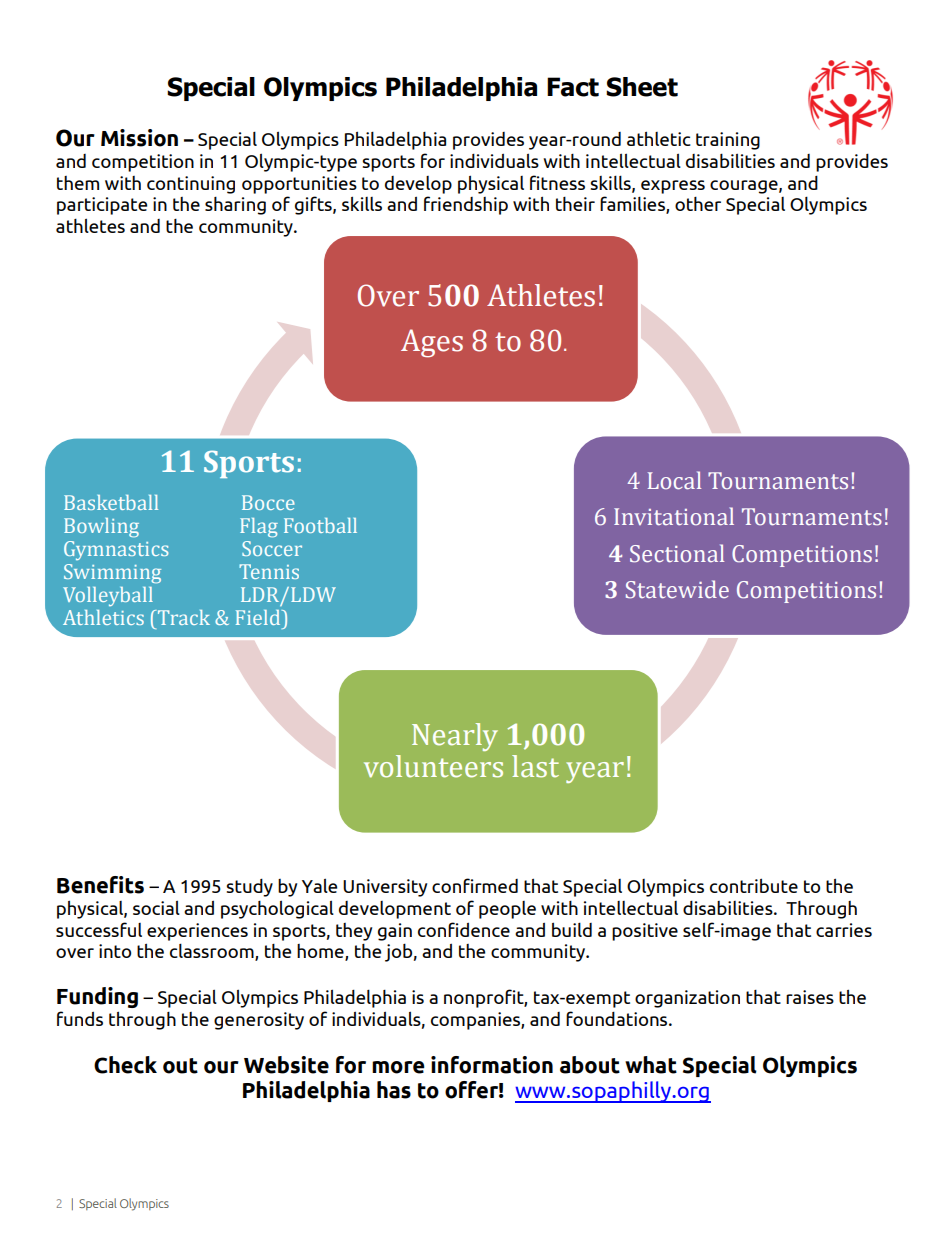 The height and width of the image is (1233, 952). I want to click on Football, so click(320, 525).
